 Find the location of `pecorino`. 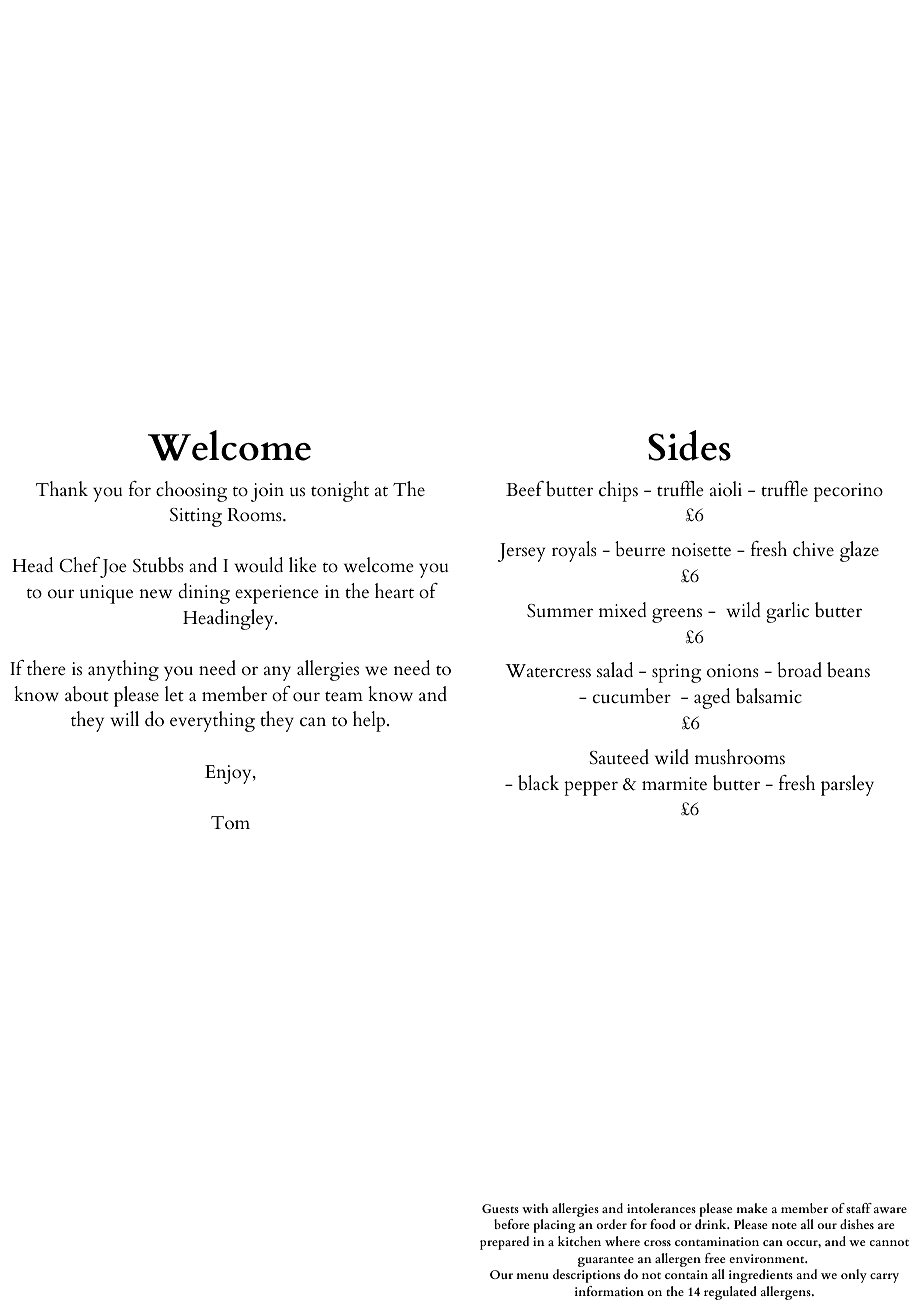

pecorino is located at coordinates (848, 492).
